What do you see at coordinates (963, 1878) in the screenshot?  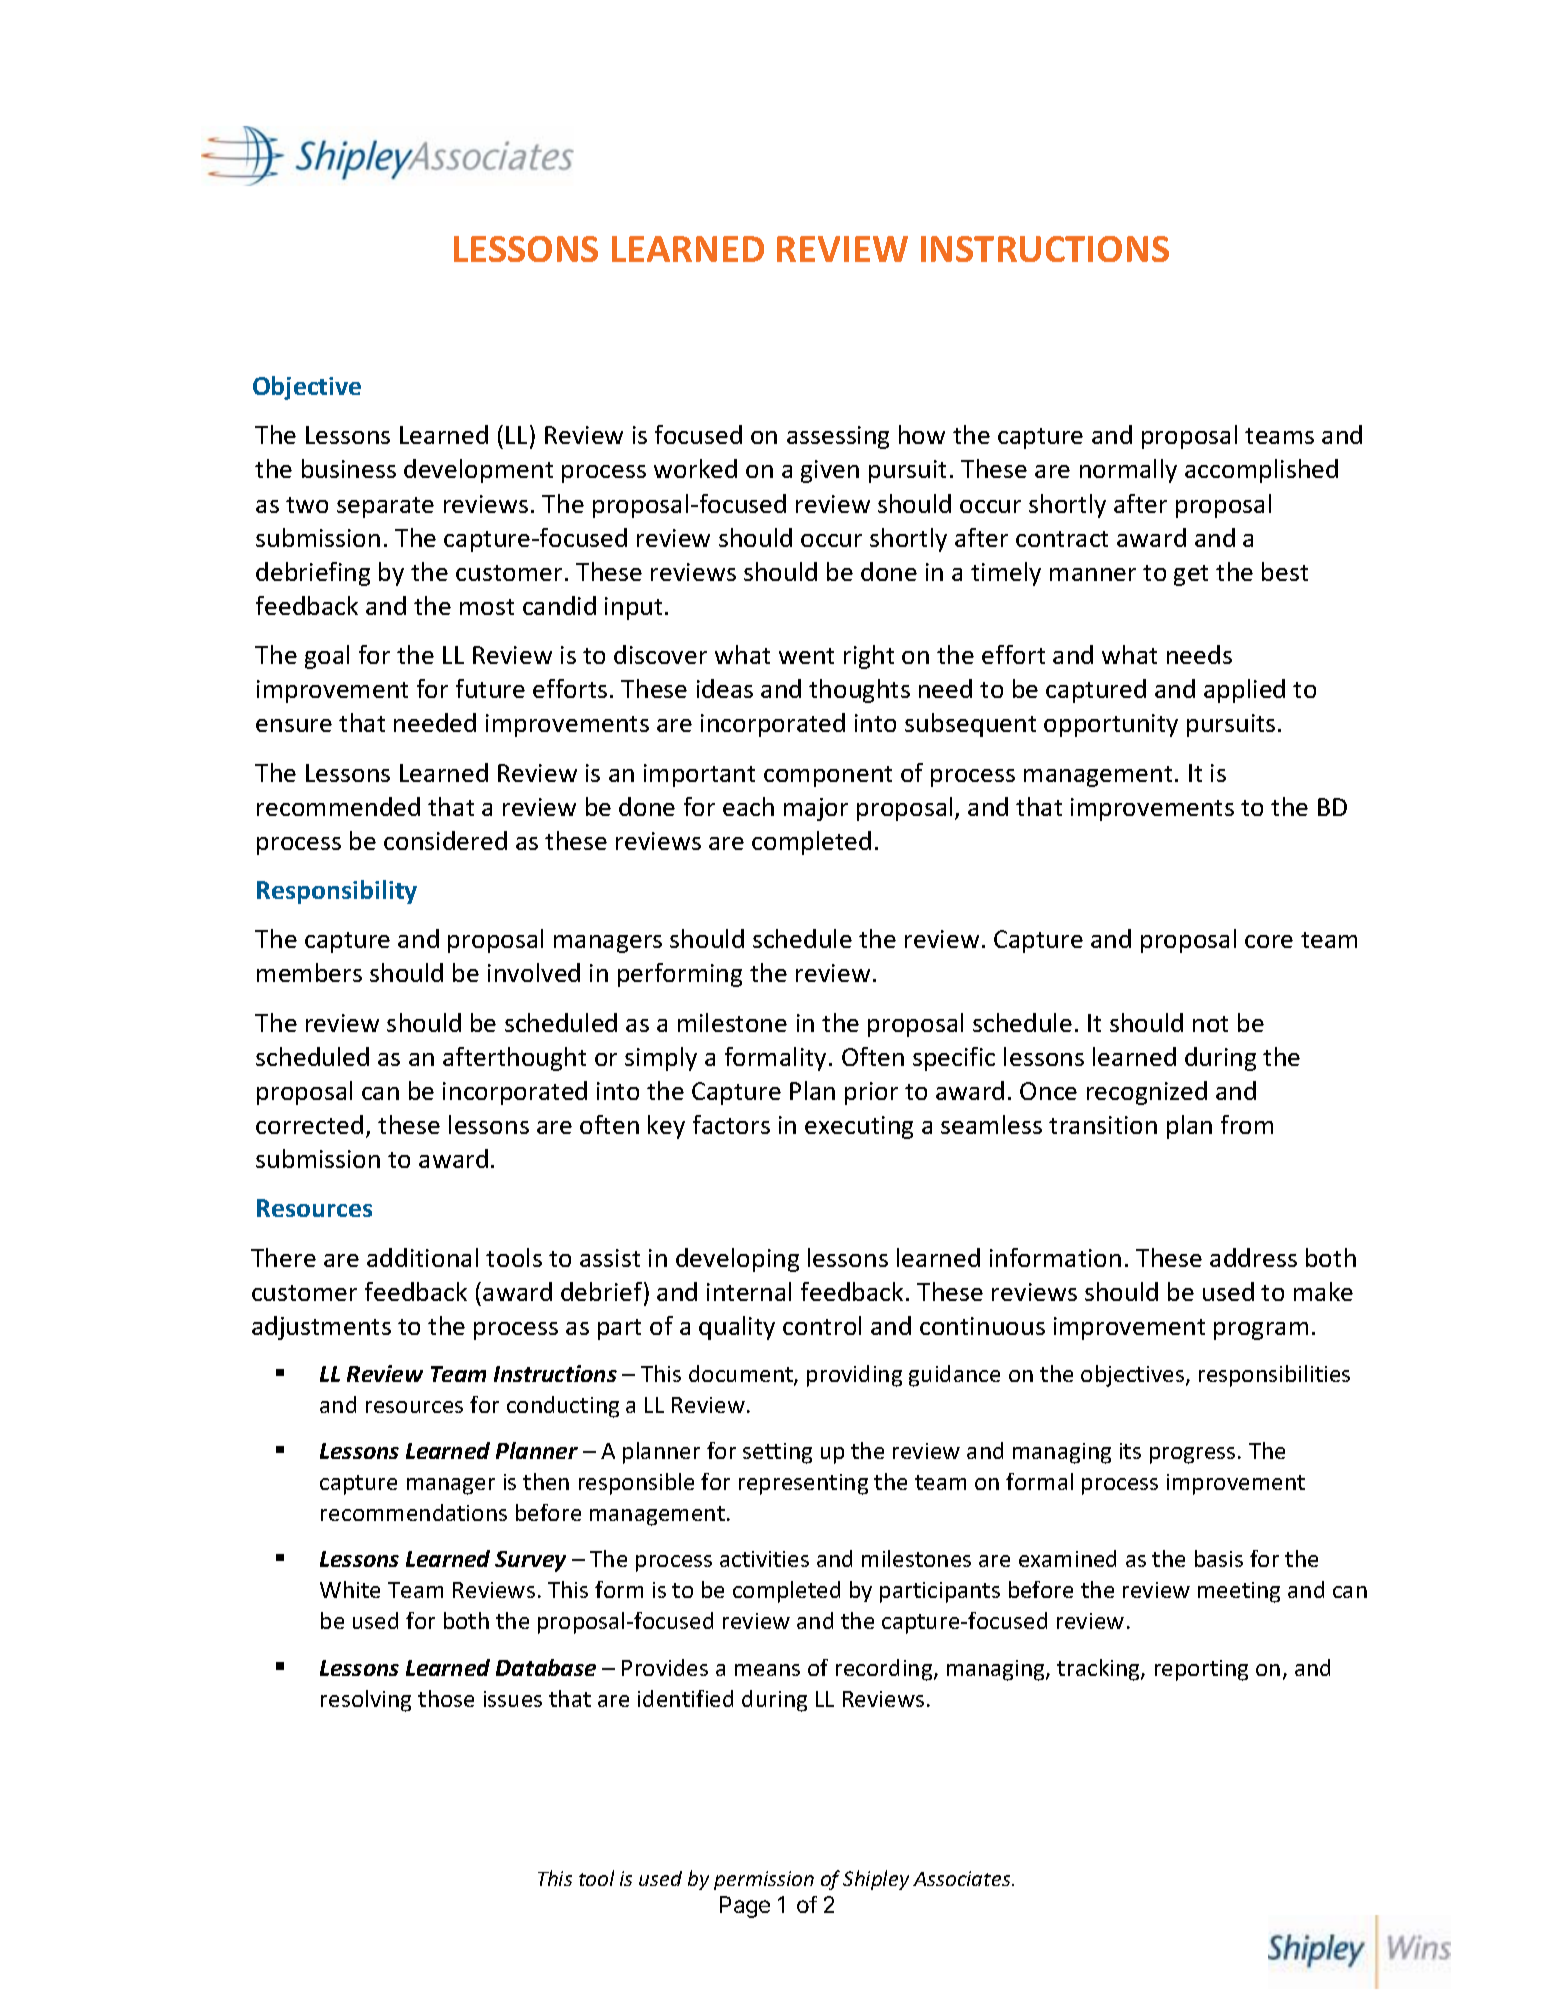 I see `Associates` at bounding box center [963, 1878].
